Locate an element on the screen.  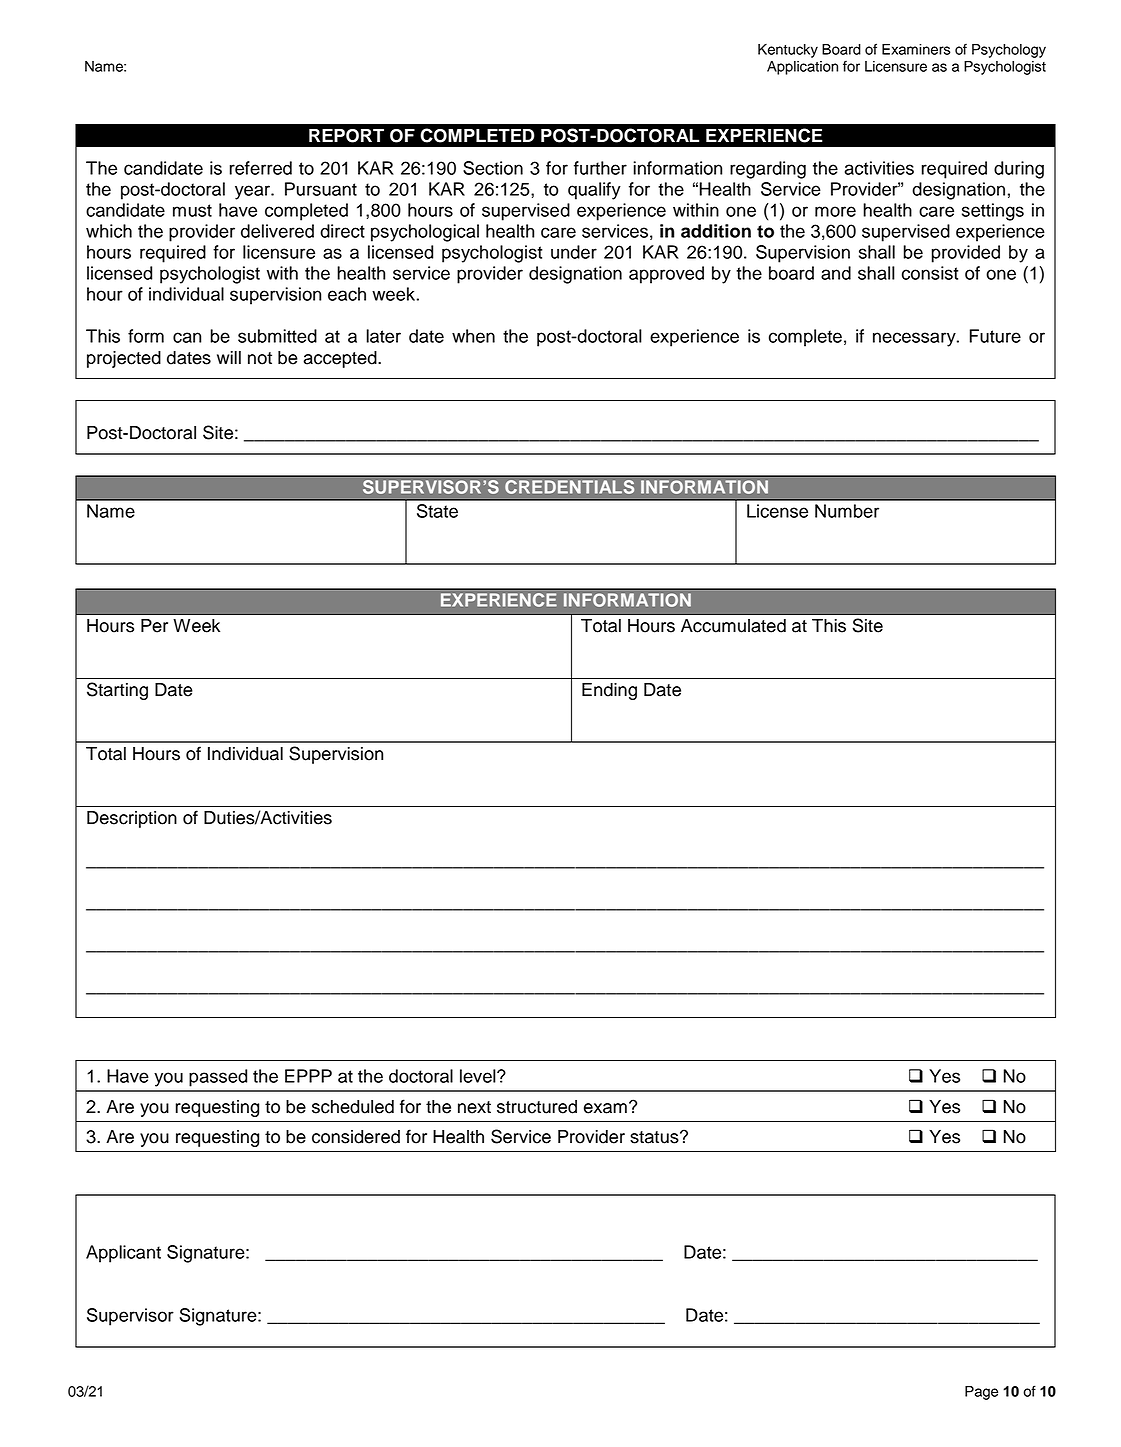
Application is located at coordinates (802, 68).
